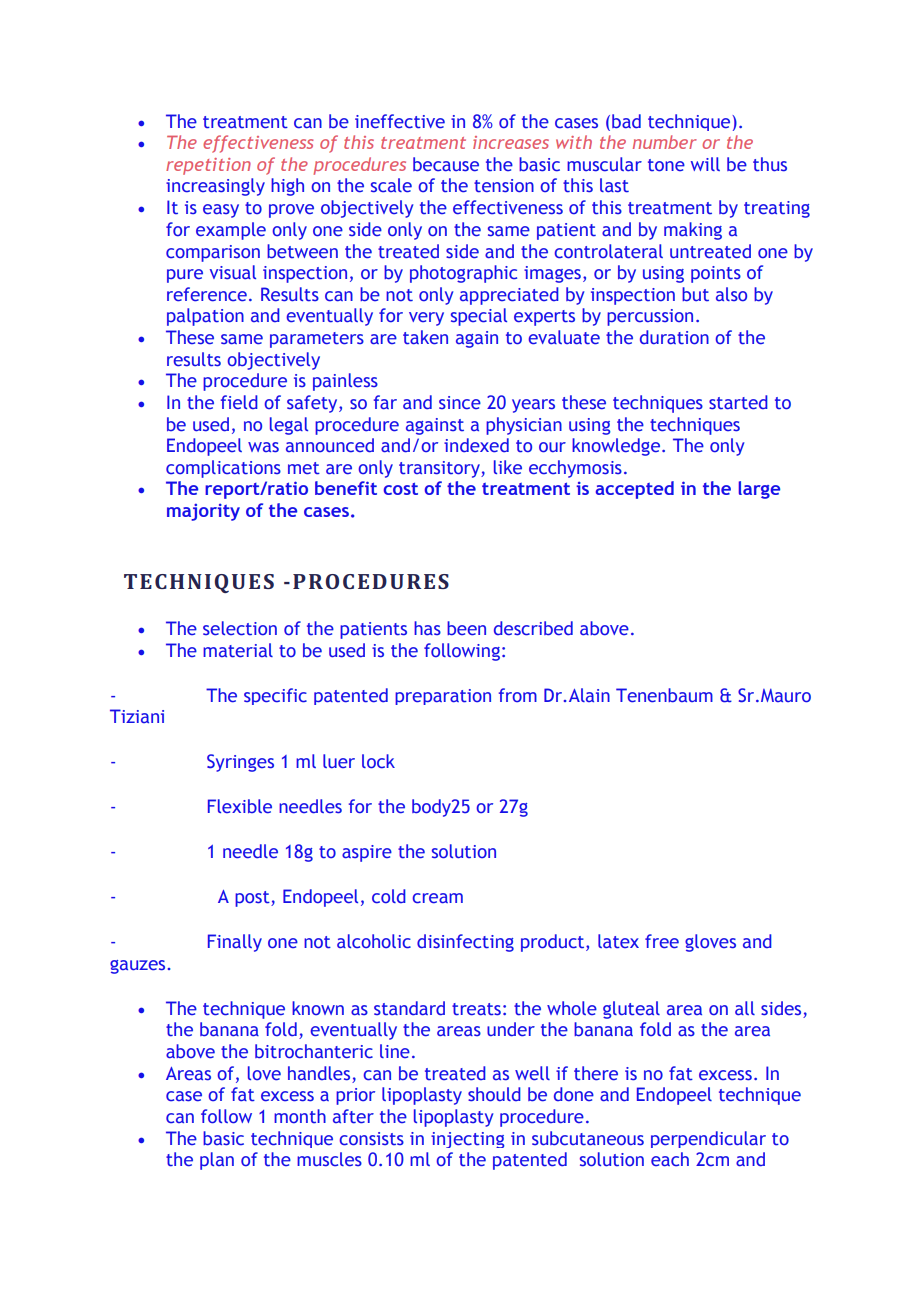 This document has height=1308, width=924. What do you see at coordinates (223, 469) in the document?
I see `complications` at bounding box center [223, 469].
